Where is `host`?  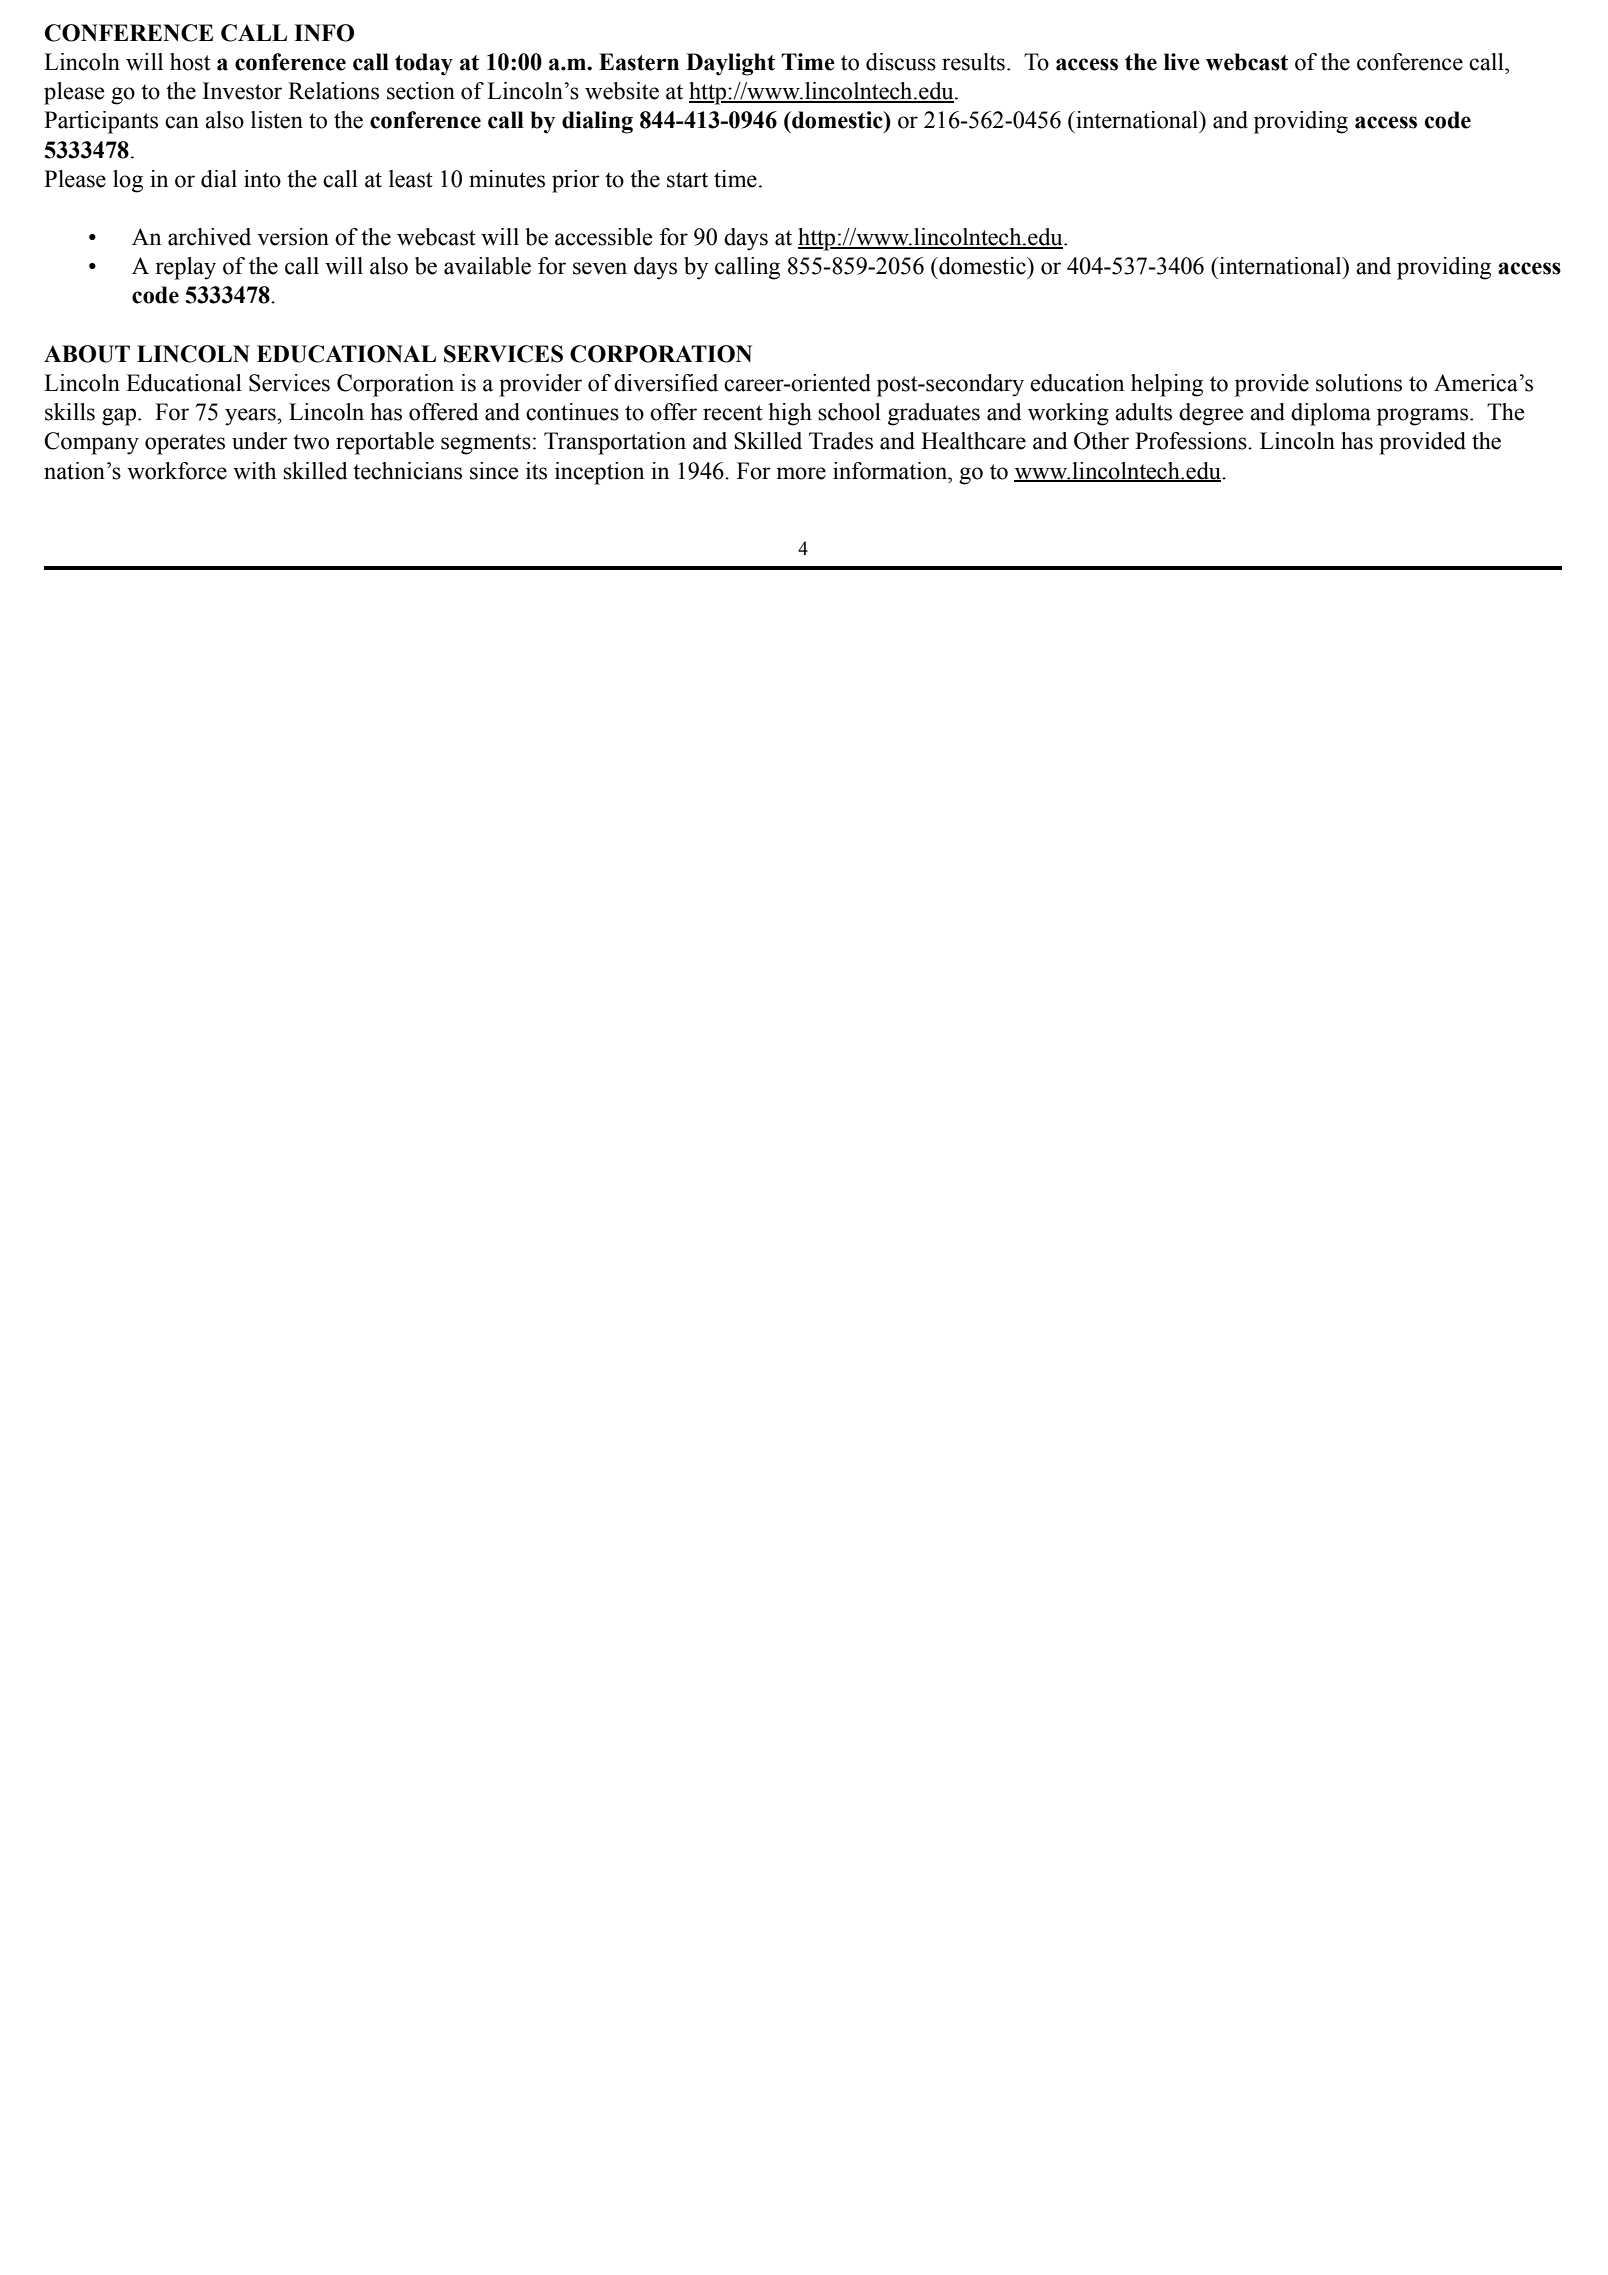 host is located at coordinates (190, 62).
